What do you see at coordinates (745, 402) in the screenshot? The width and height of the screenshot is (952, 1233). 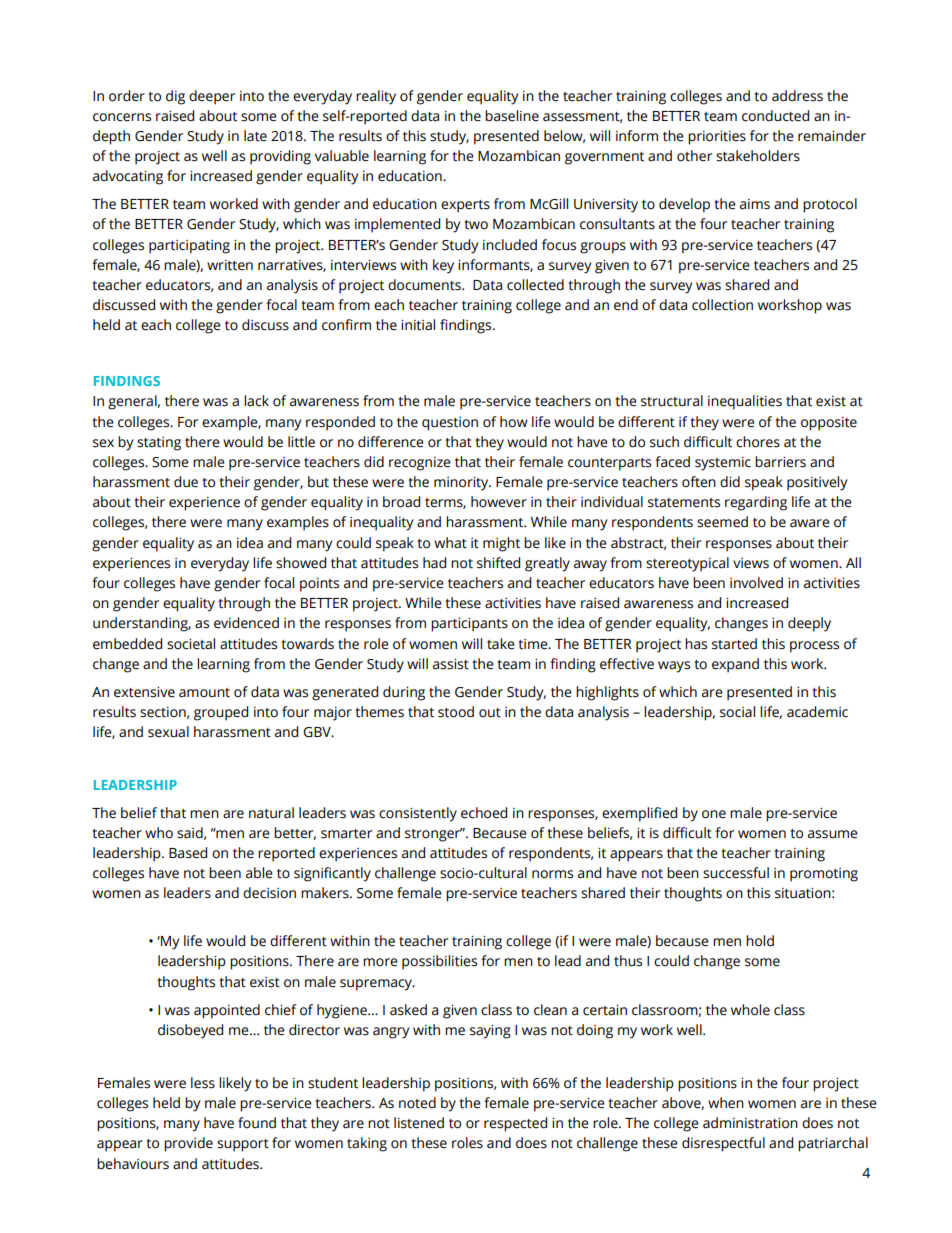 I see `inequalities` at bounding box center [745, 402].
